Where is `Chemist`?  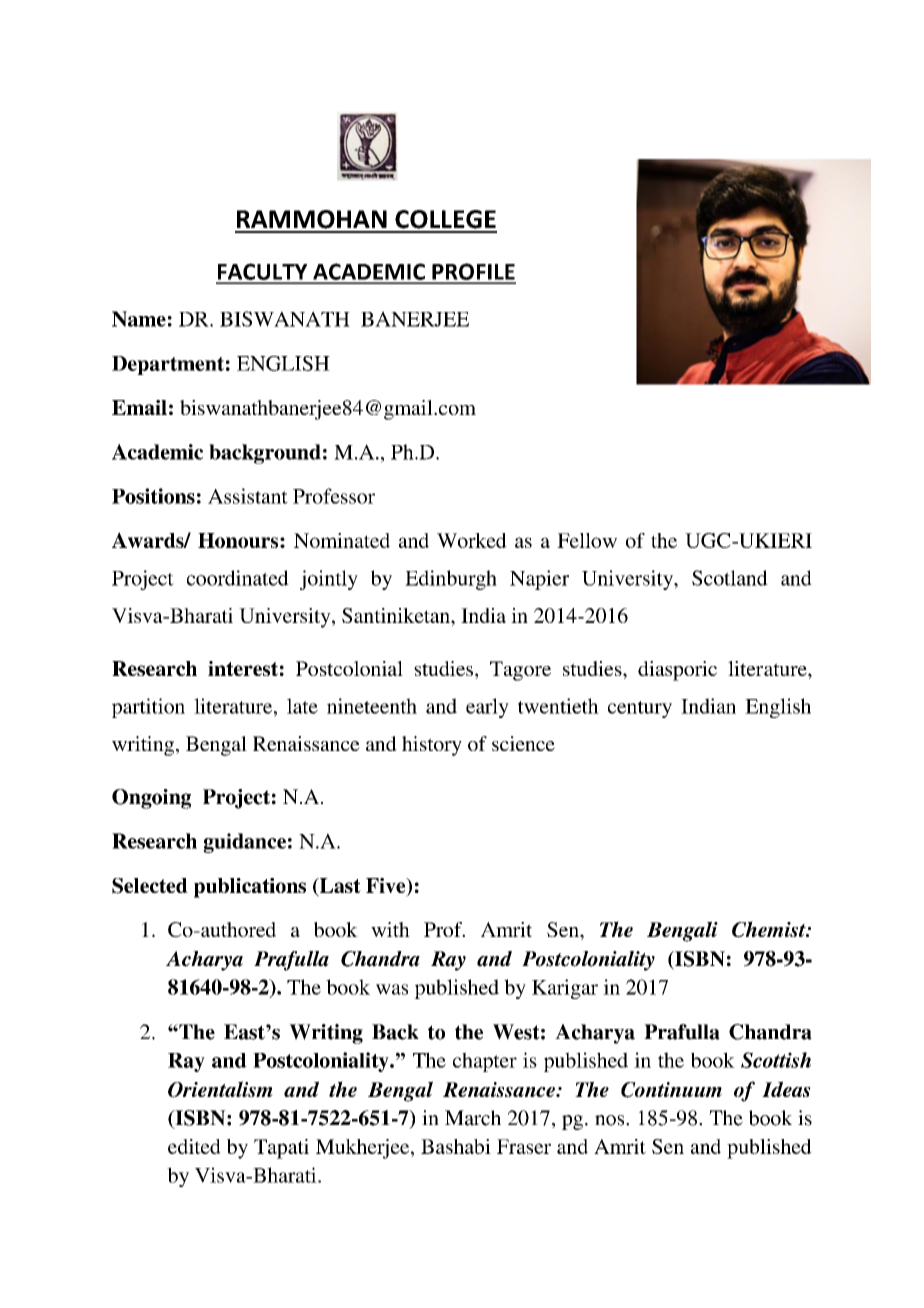 Chemist is located at coordinates (770, 929).
